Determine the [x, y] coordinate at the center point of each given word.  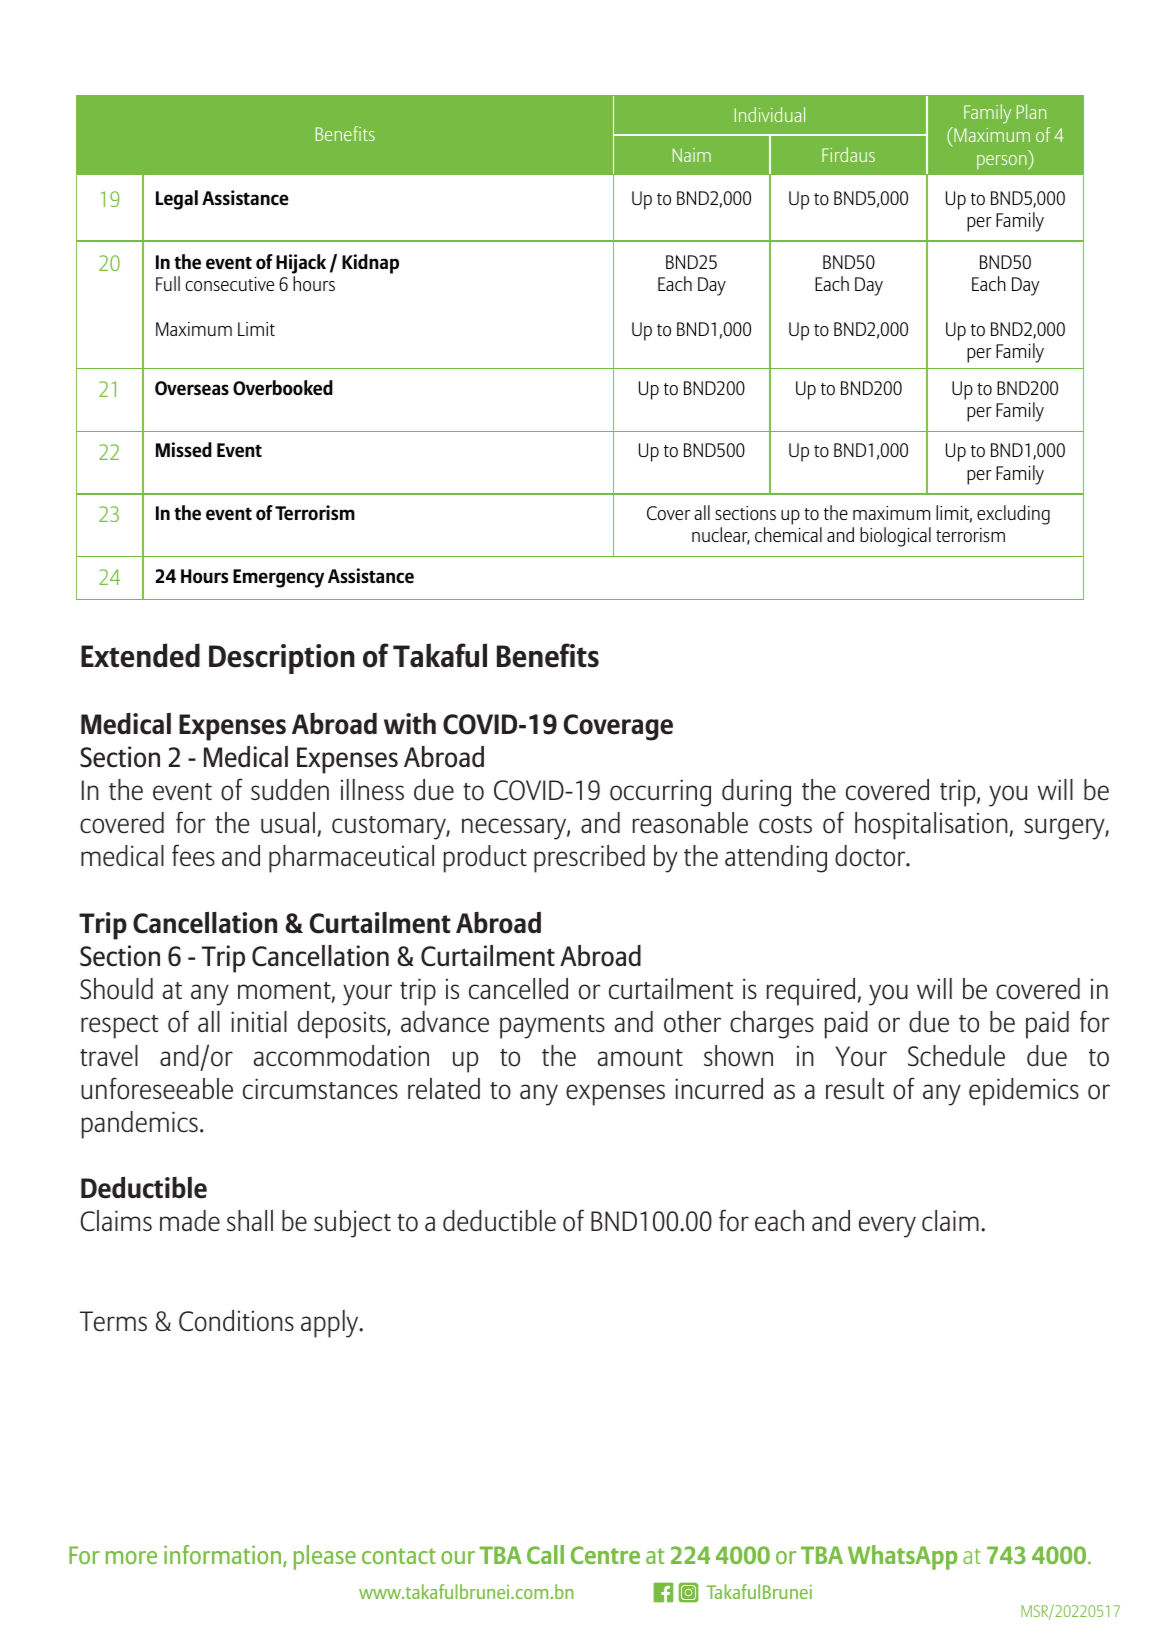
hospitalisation [931, 826]
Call [545, 1554]
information [222, 1554]
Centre [605, 1555]
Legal [177, 200]
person [1003, 162]
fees [193, 855]
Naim [692, 155]
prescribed [589, 859]
